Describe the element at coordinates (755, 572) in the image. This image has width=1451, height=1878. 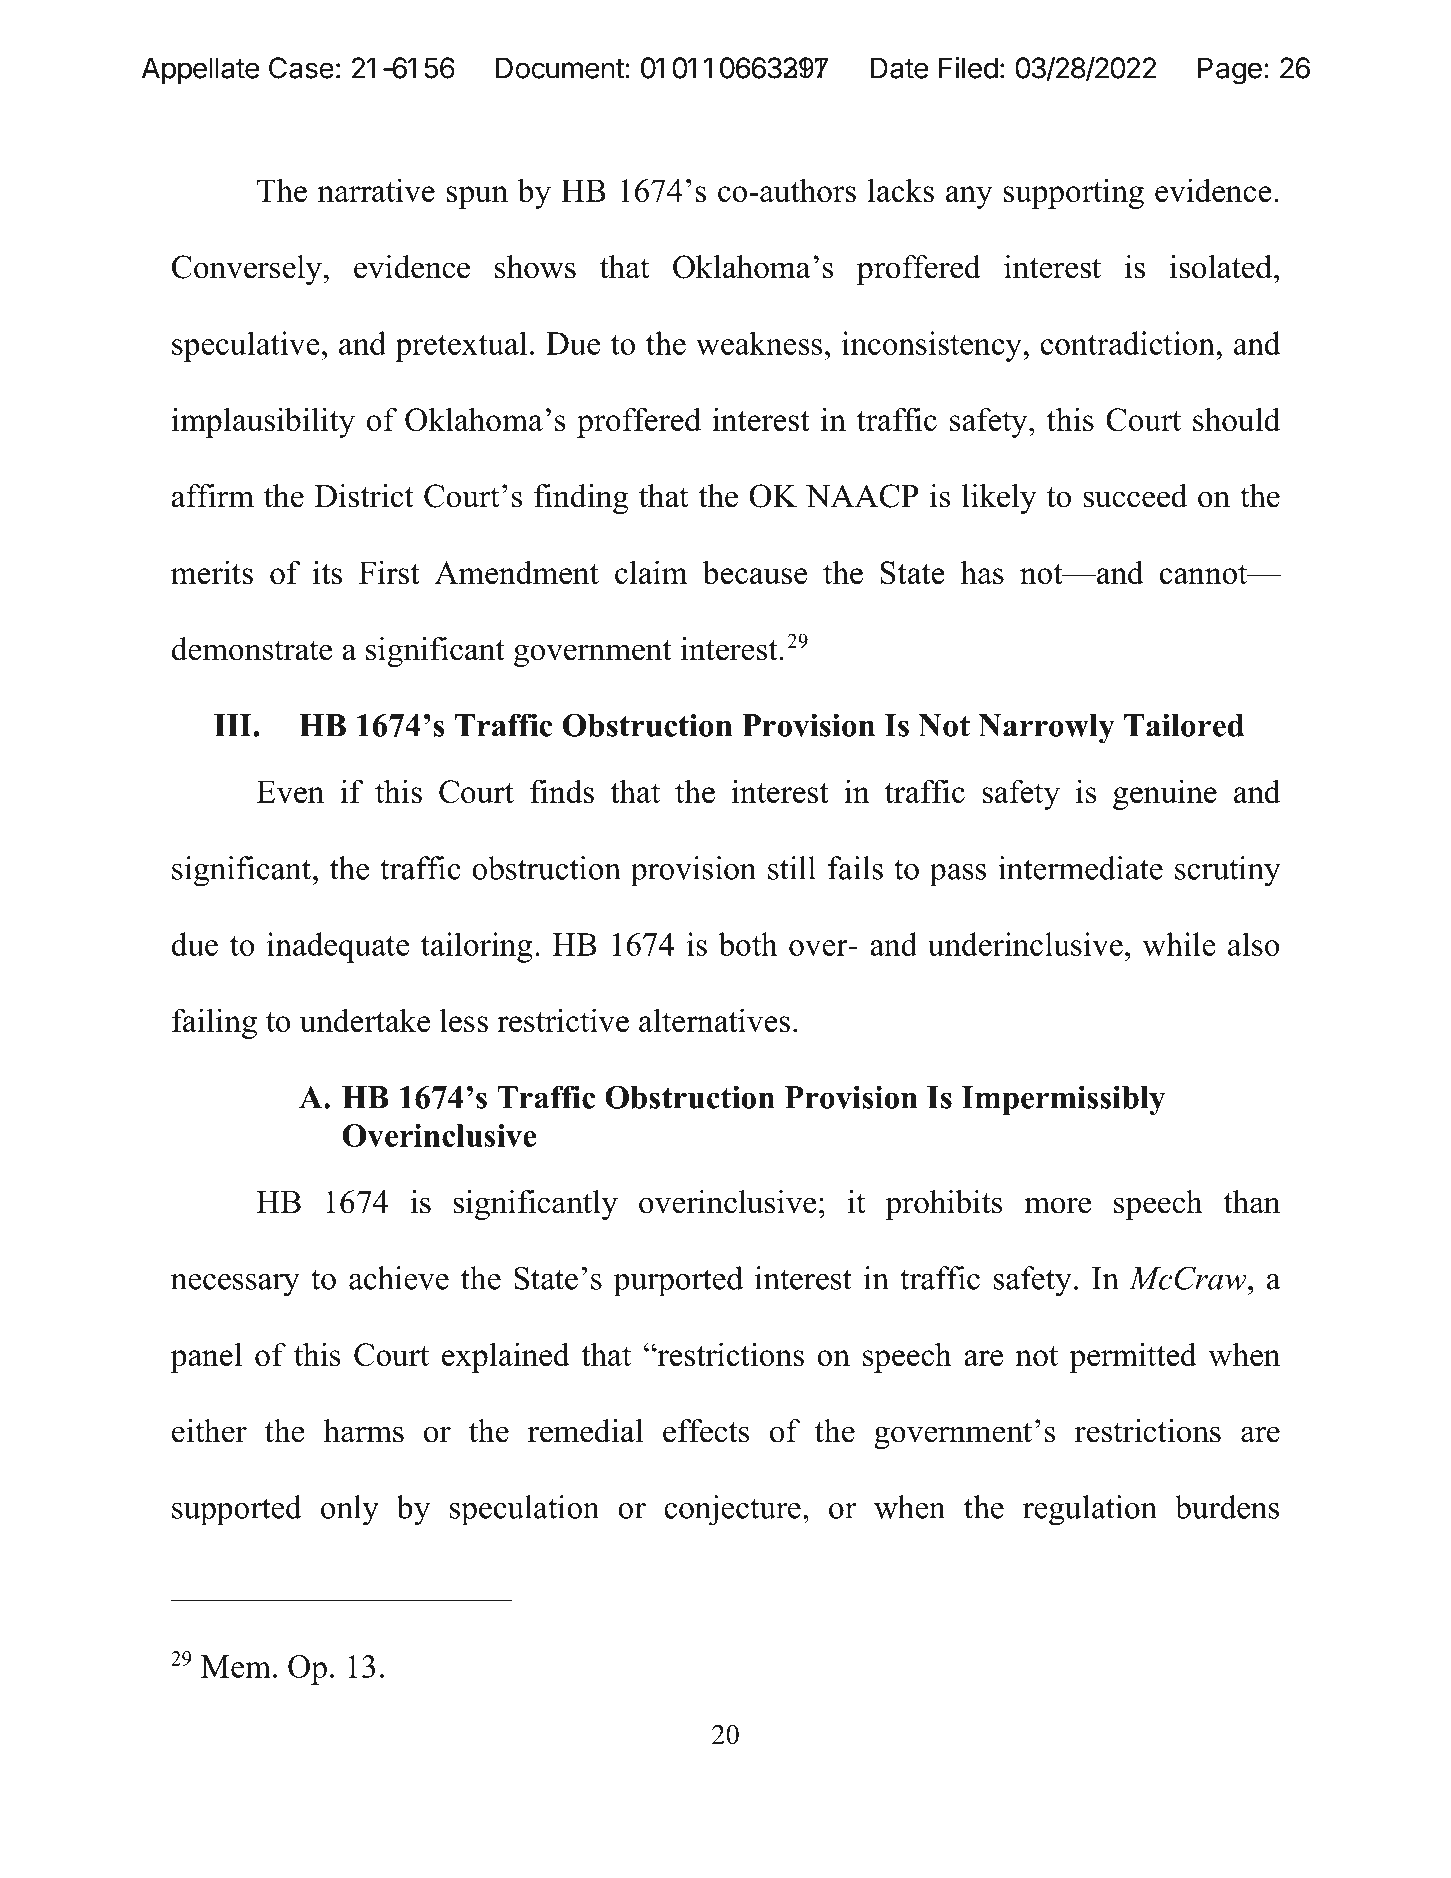
I see `because` at that location.
